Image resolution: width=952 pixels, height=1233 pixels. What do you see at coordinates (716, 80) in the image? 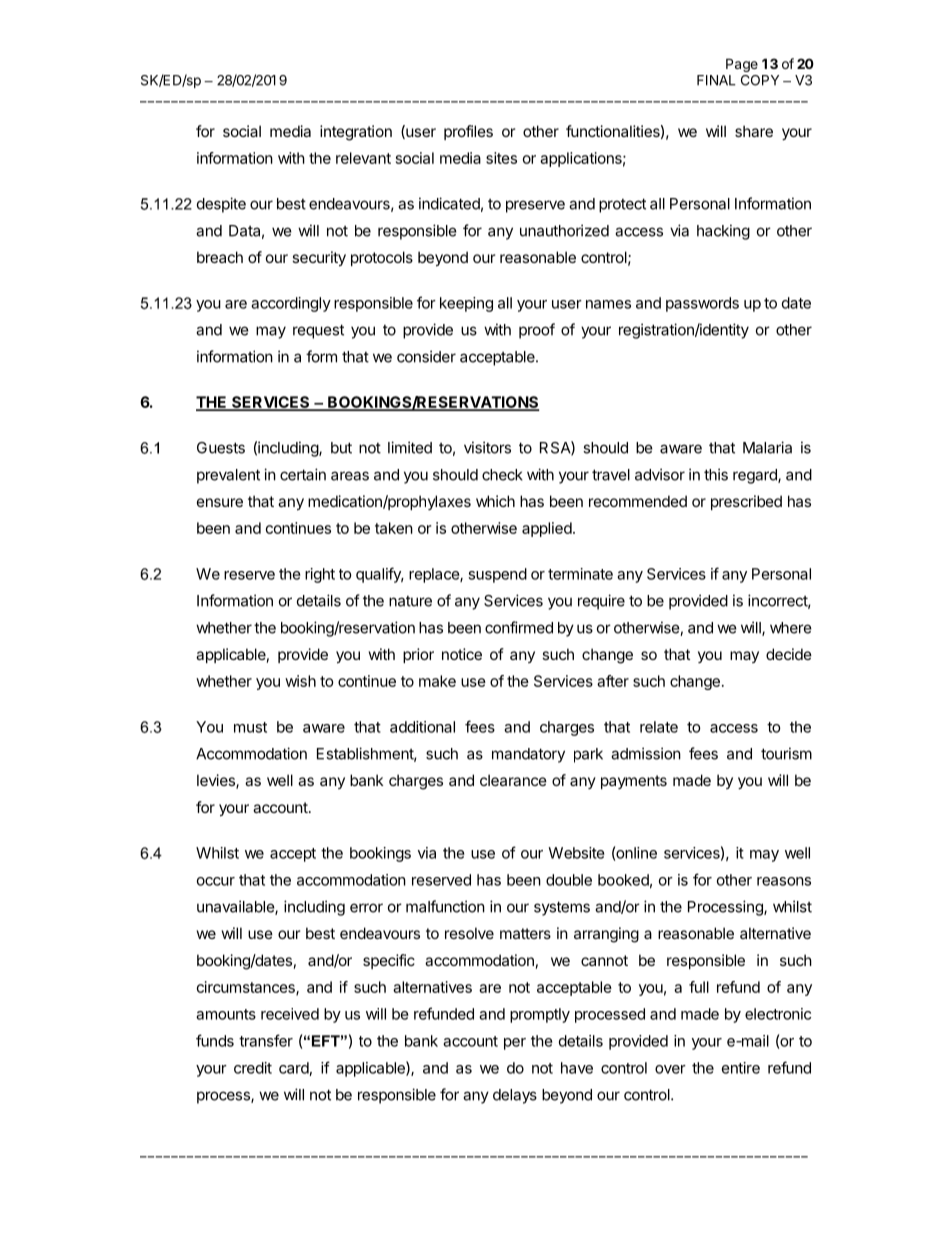
I see `FINAL` at bounding box center [716, 80].
